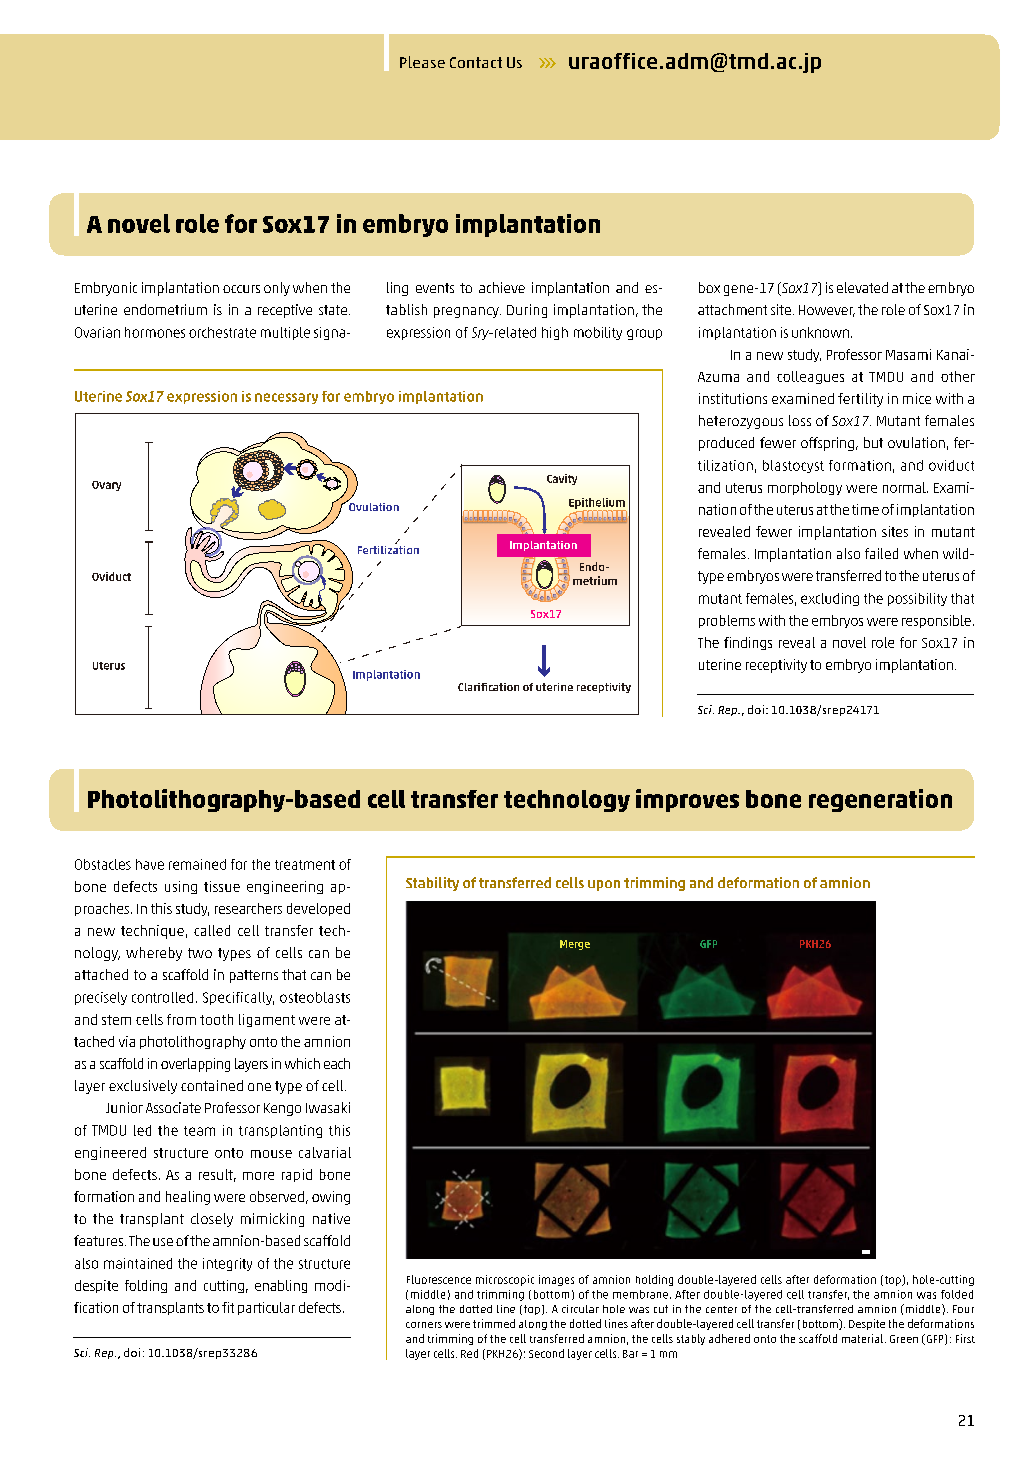 This screenshot has width=1034, height=1463. Describe the element at coordinates (575, 945) in the screenshot. I see `Merge` at that location.
